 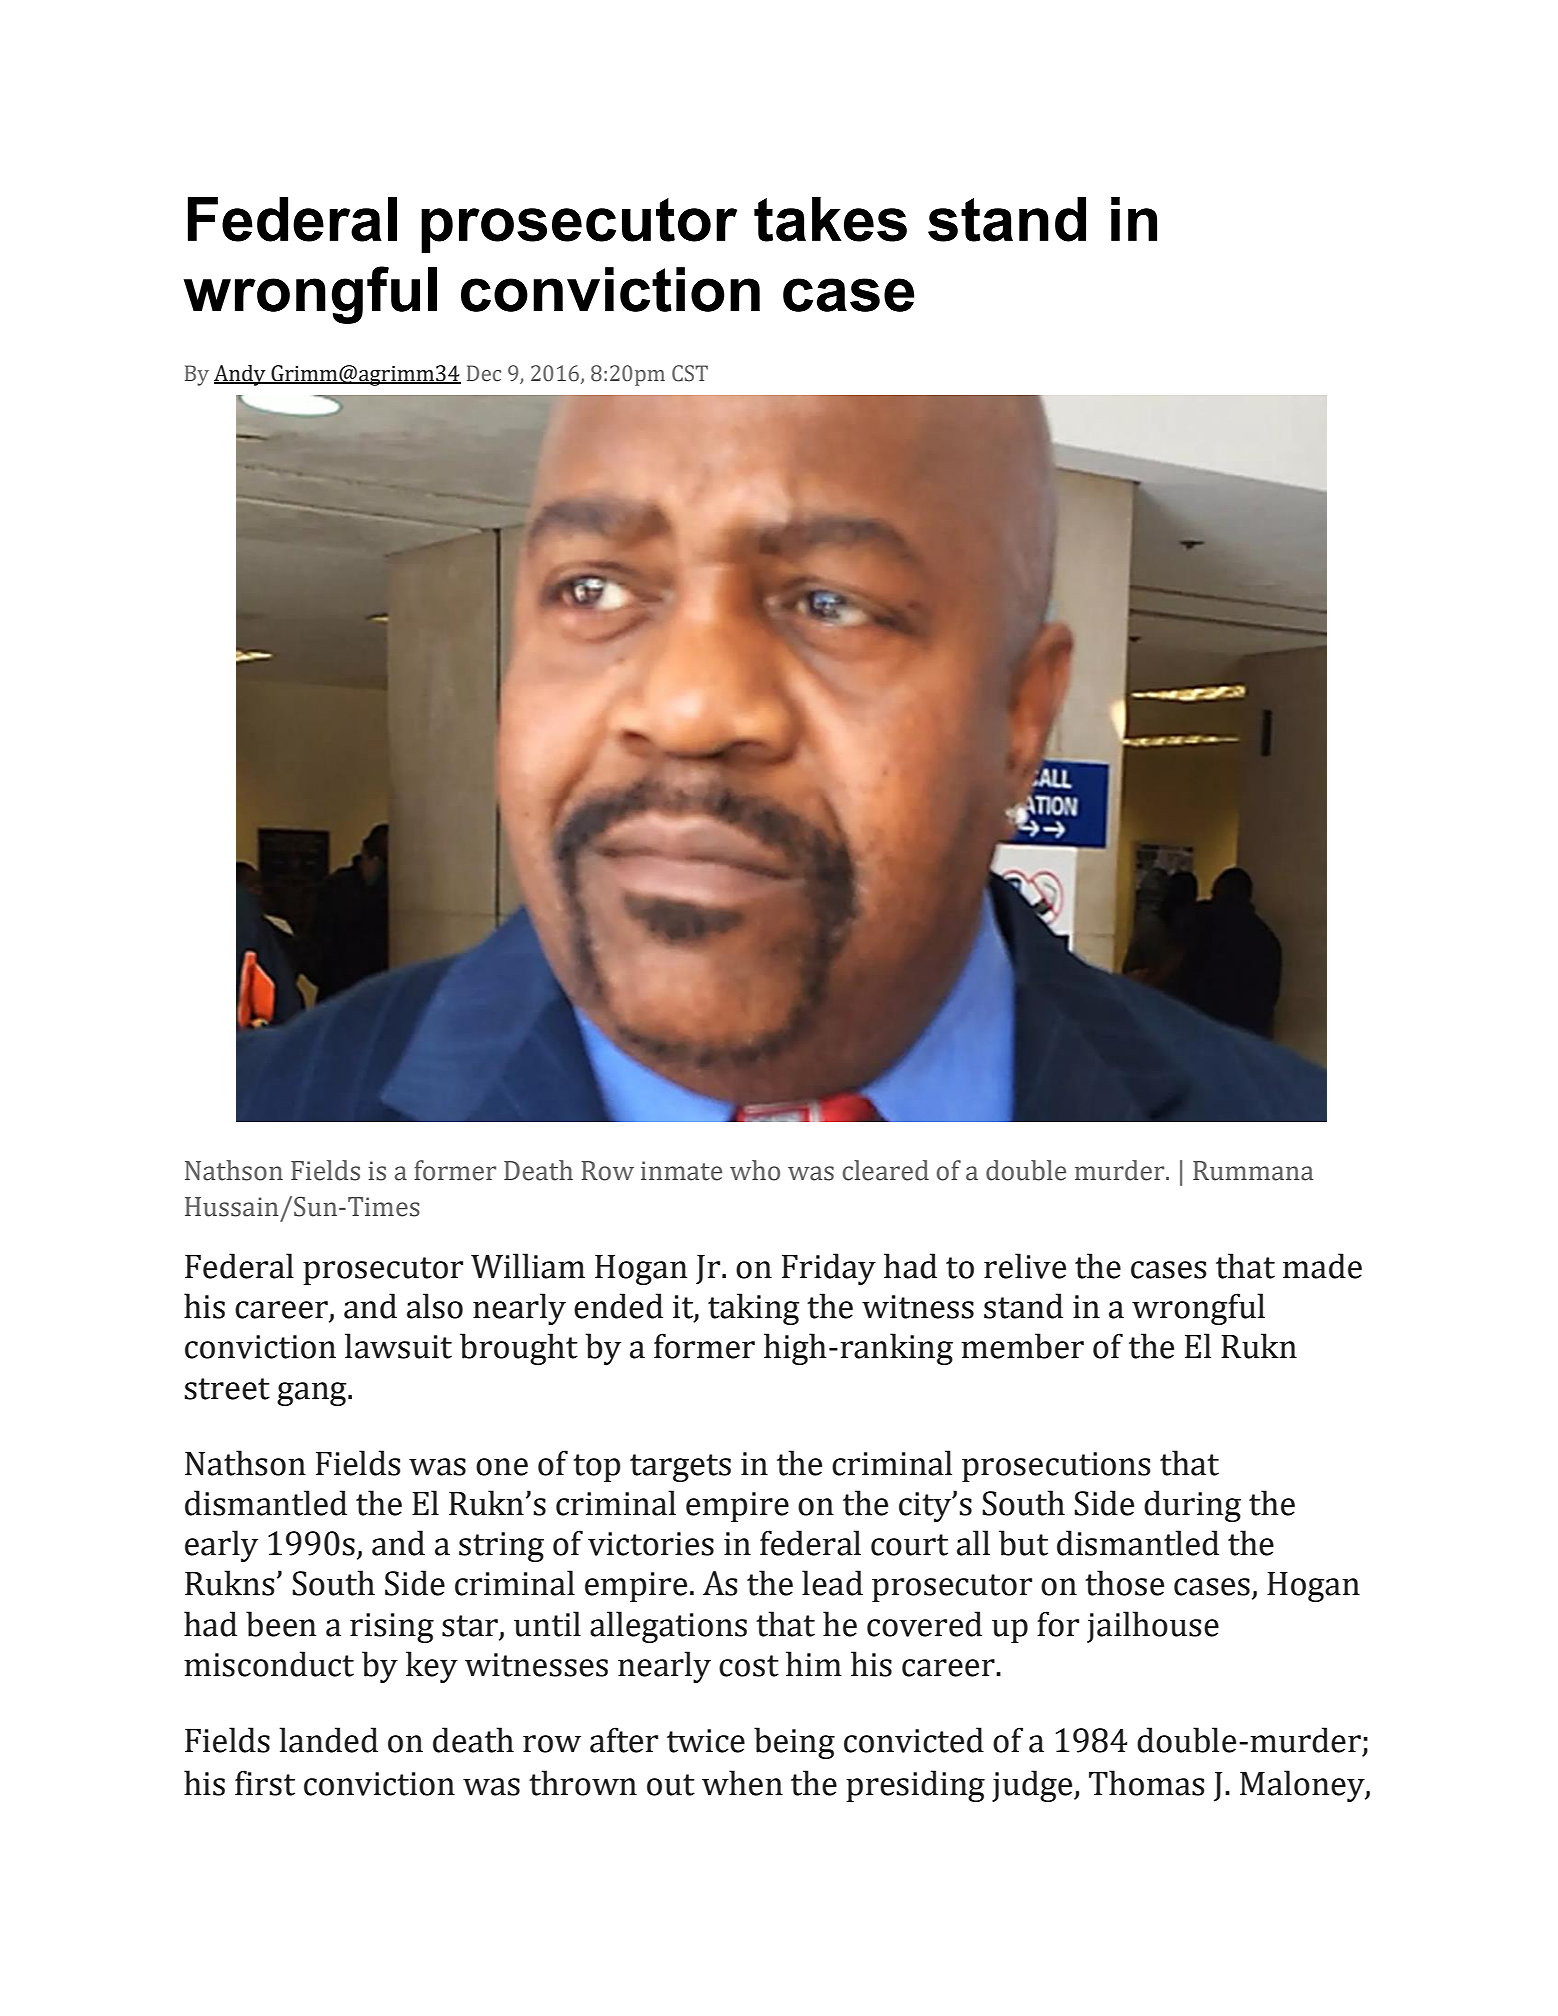 What do you see at coordinates (886, 1170) in the screenshot?
I see `cleared` at bounding box center [886, 1170].
